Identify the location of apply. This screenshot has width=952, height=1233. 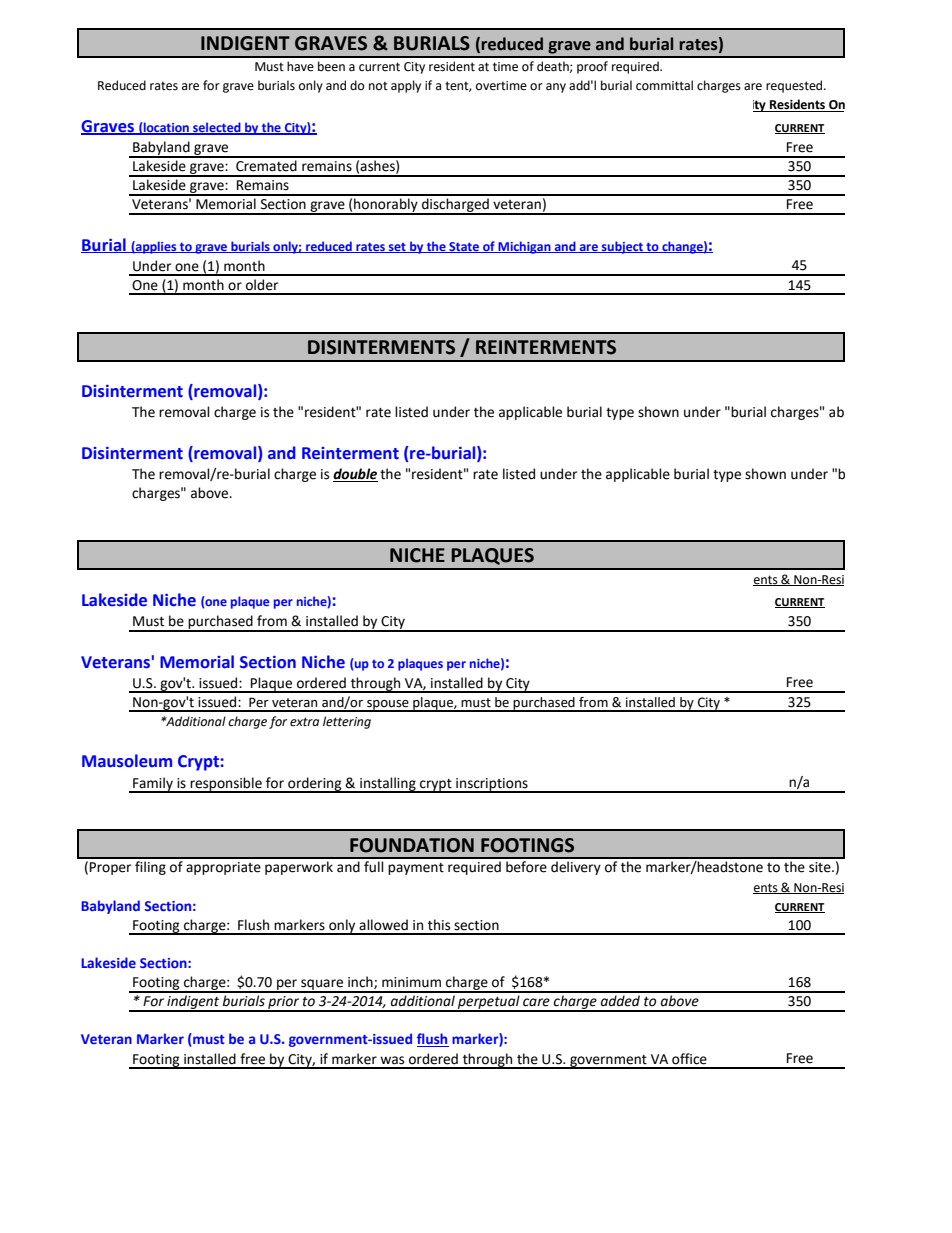
(406, 86).
